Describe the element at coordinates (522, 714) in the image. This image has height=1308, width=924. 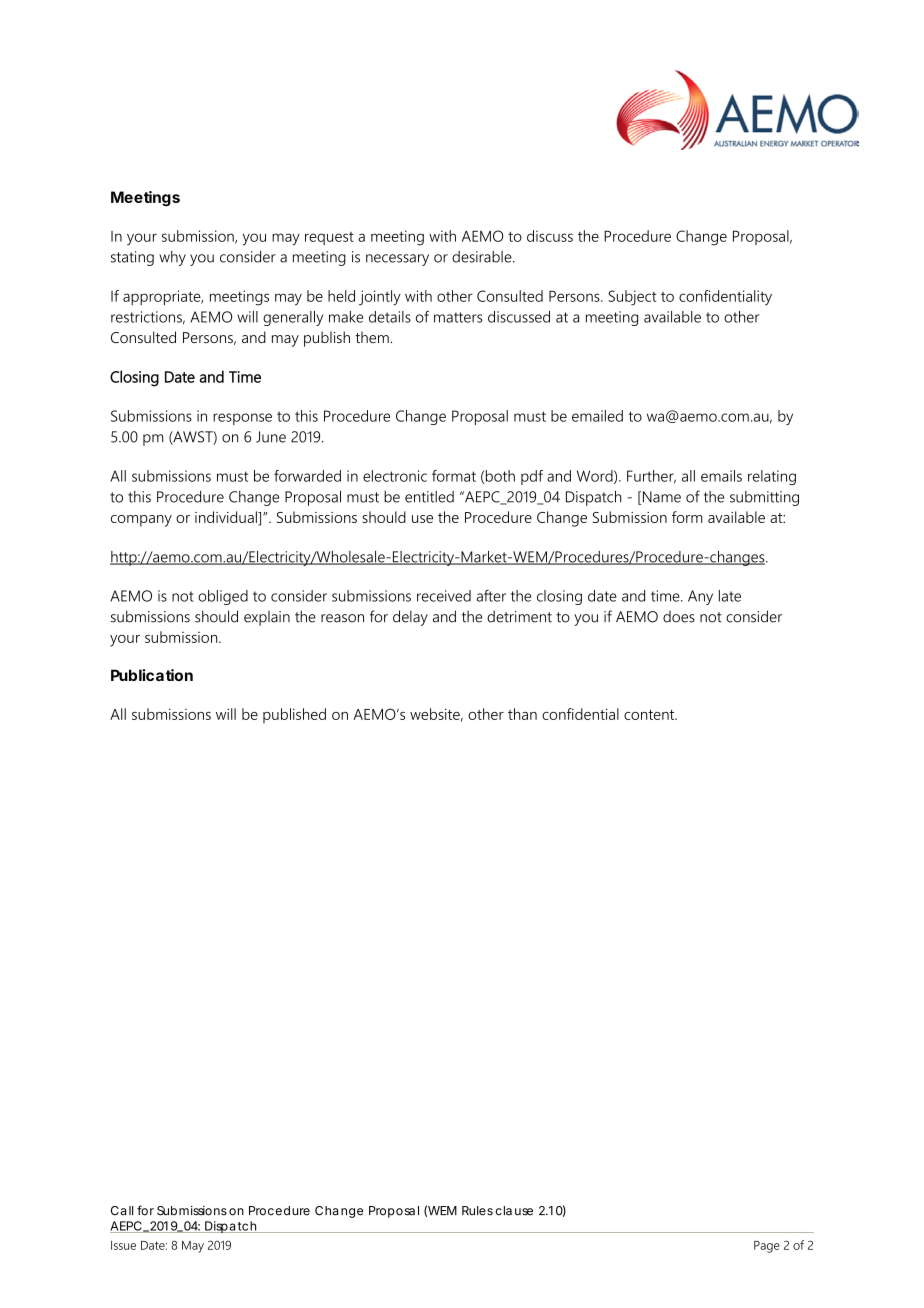
I see `than` at that location.
